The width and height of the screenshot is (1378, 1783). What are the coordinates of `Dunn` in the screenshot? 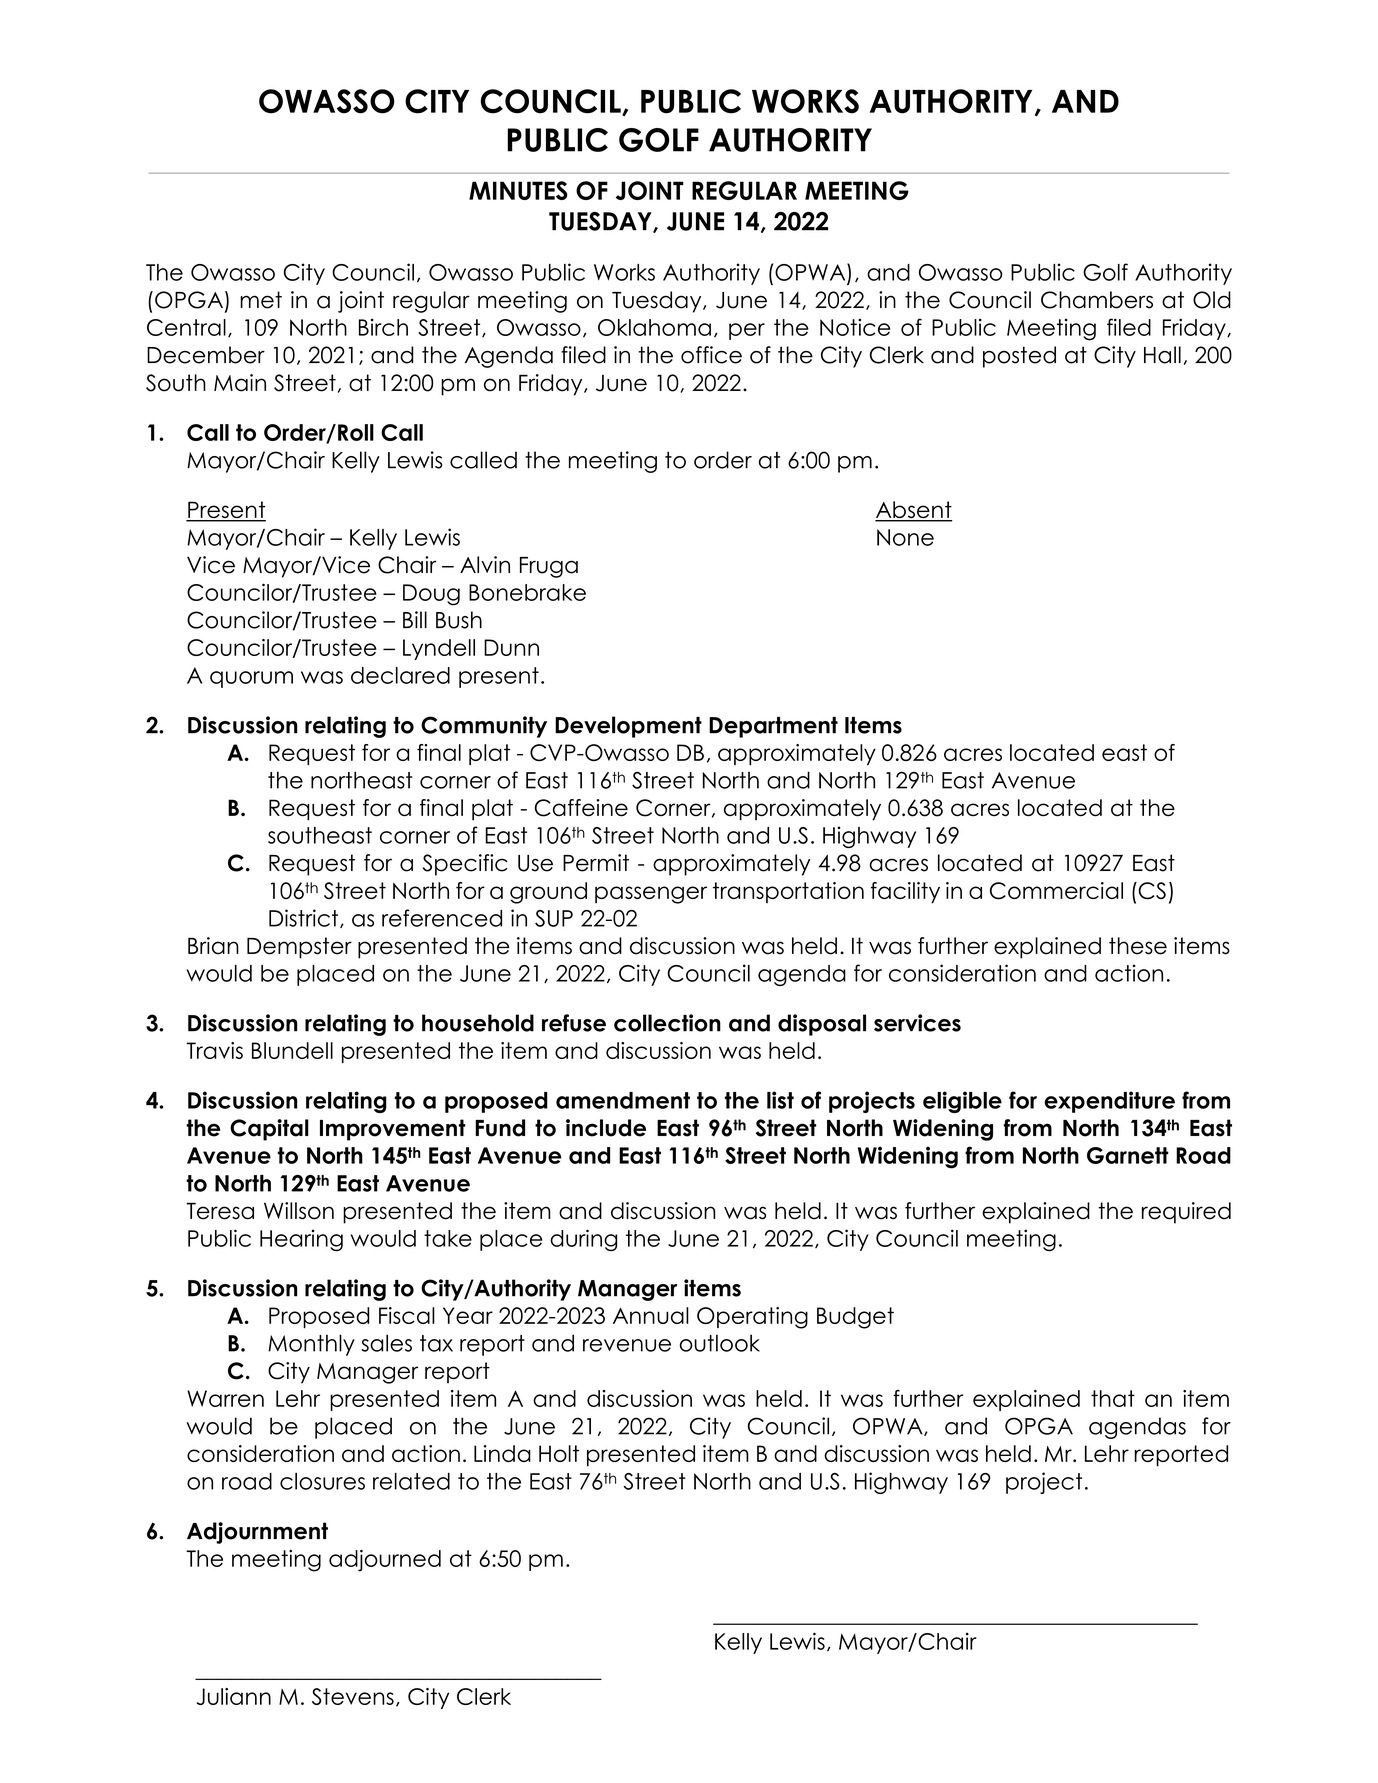 It's located at (511, 647).
